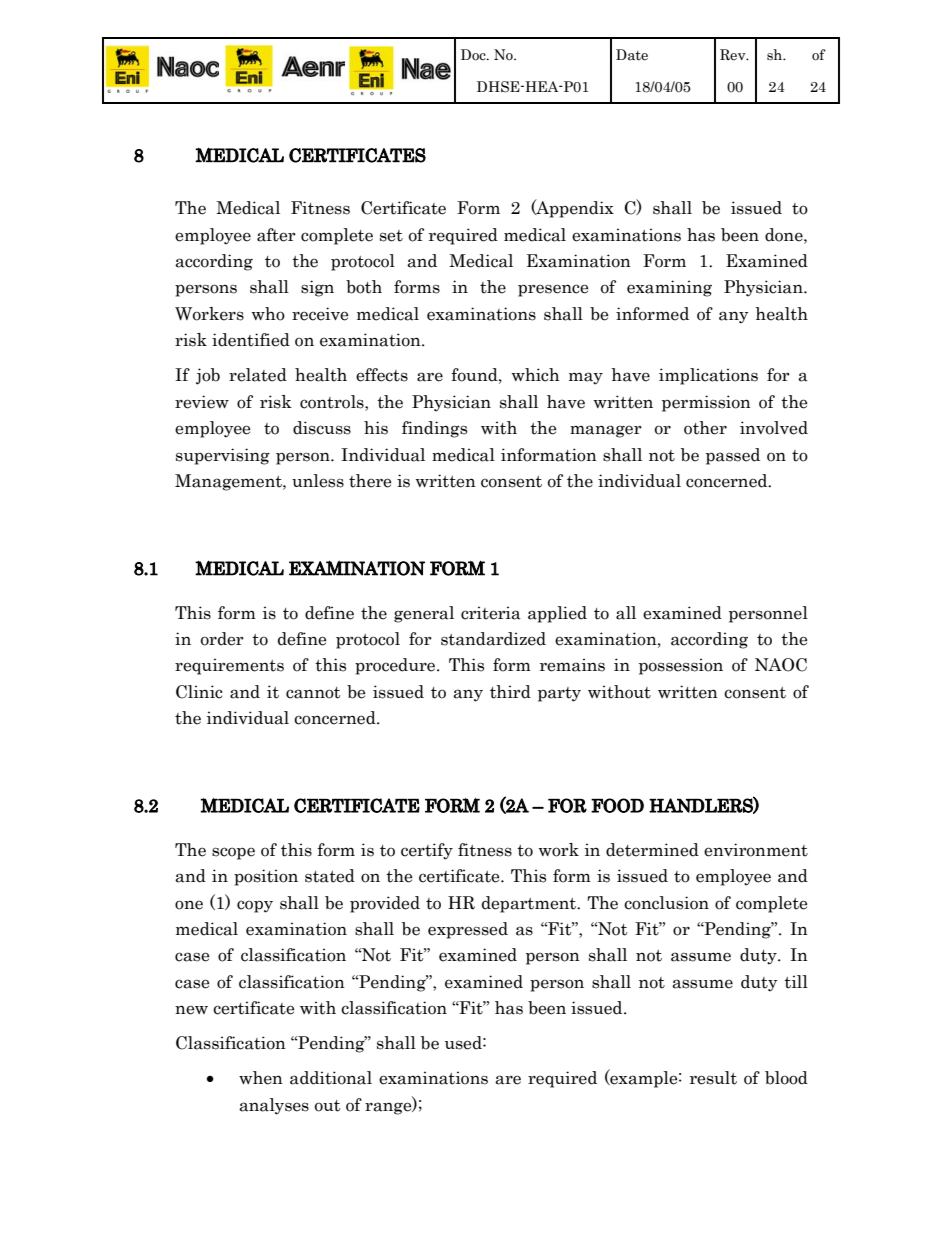 Image resolution: width=952 pixels, height=1233 pixels. What do you see at coordinates (229, 666) in the page?
I see `requirements` at bounding box center [229, 666].
